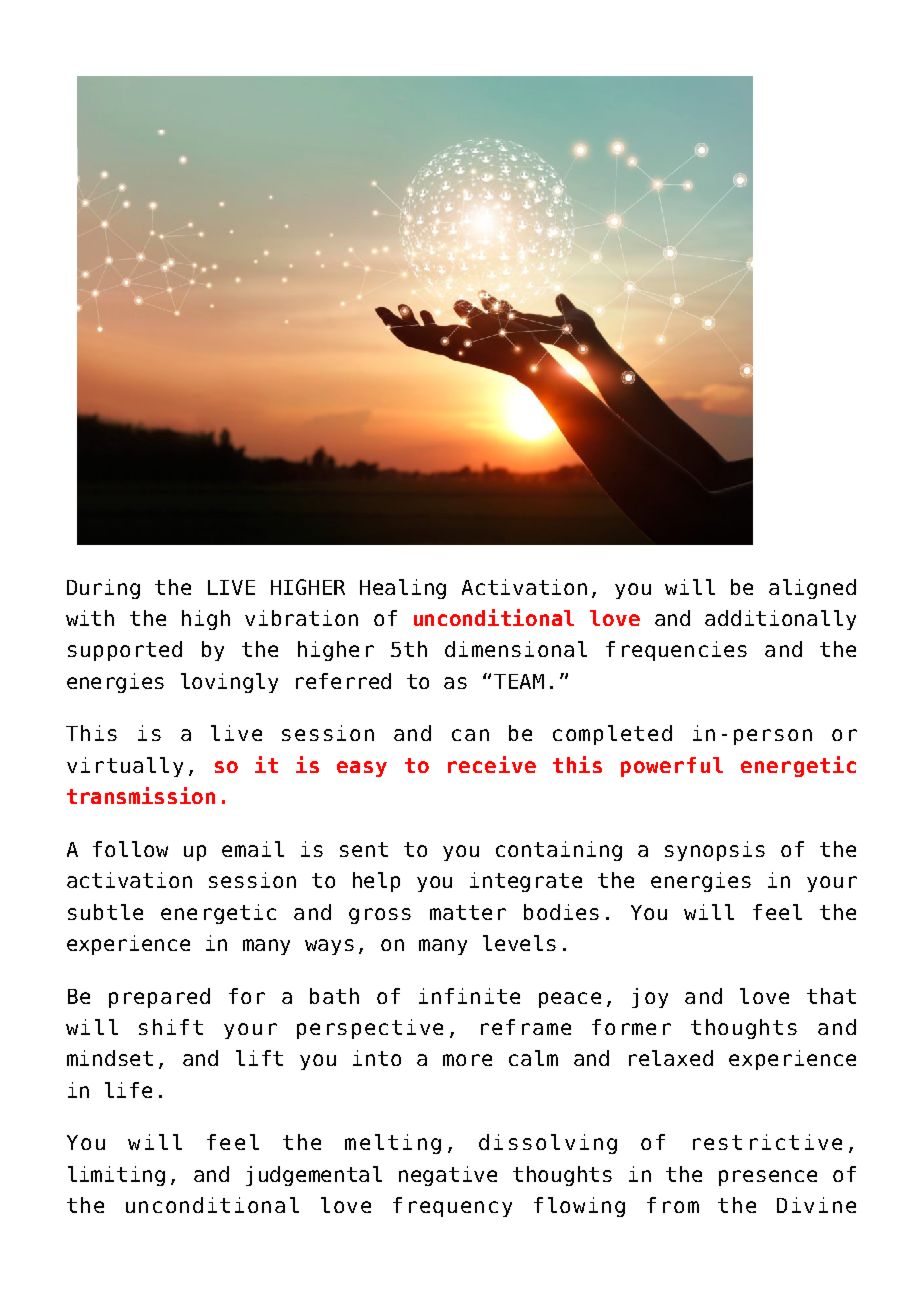 The image size is (924, 1308). Describe the element at coordinates (780, 620) in the screenshot. I see `additionally` at that location.
